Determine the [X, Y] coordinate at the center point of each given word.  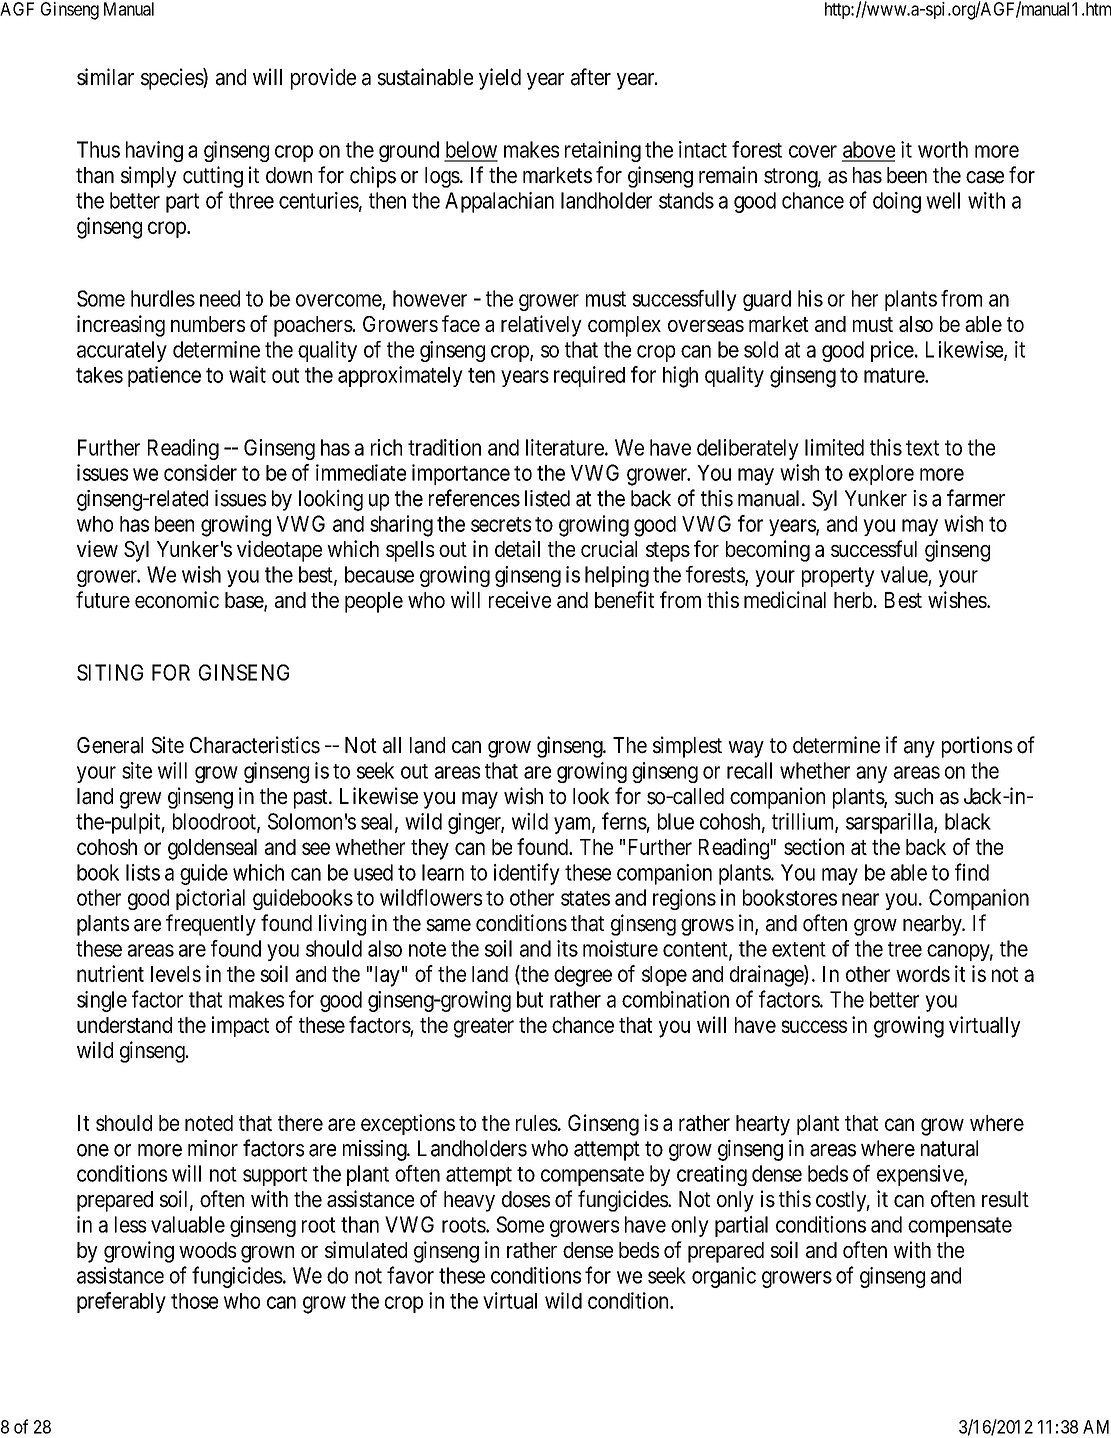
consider [200, 472]
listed [547, 498]
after [591, 77]
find [972, 872]
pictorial [210, 899]
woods [207, 1250]
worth [943, 149]
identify [527, 874]
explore [881, 475]
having [154, 151]
